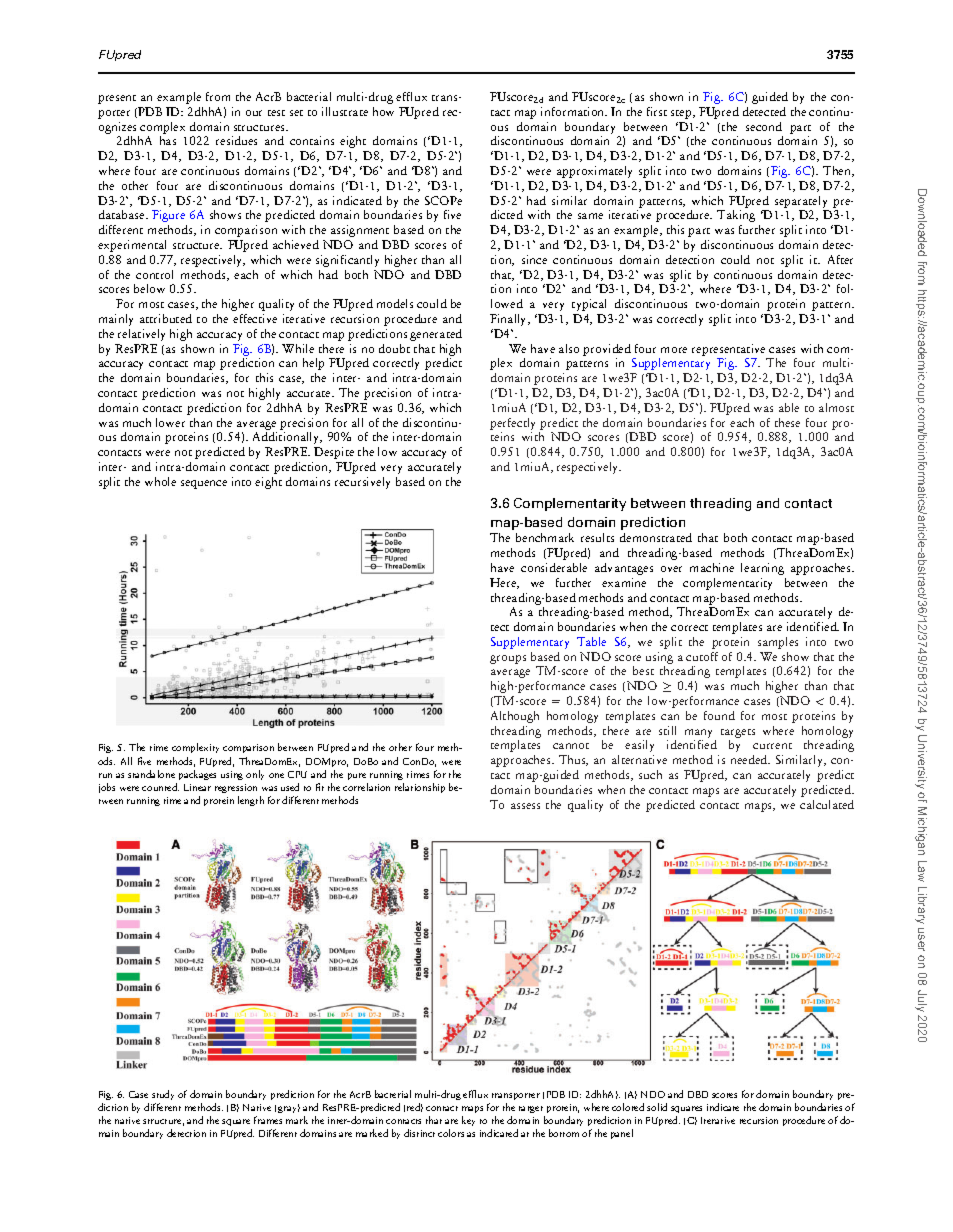 The width and height of the image is (953, 1232). Describe the element at coordinates (764, 126) in the image. I see `second` at that location.
